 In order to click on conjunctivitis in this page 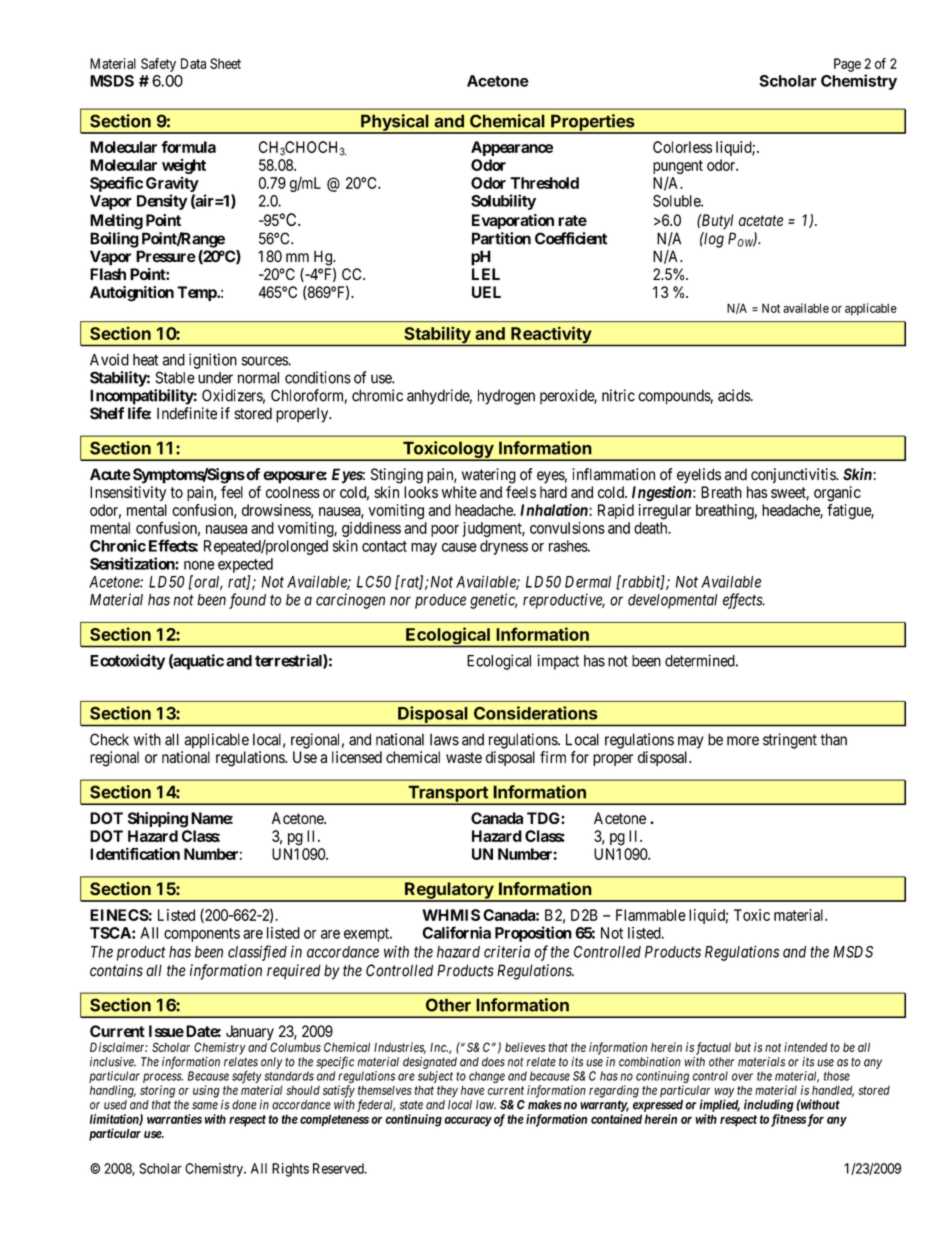, I will do `click(794, 476)`.
